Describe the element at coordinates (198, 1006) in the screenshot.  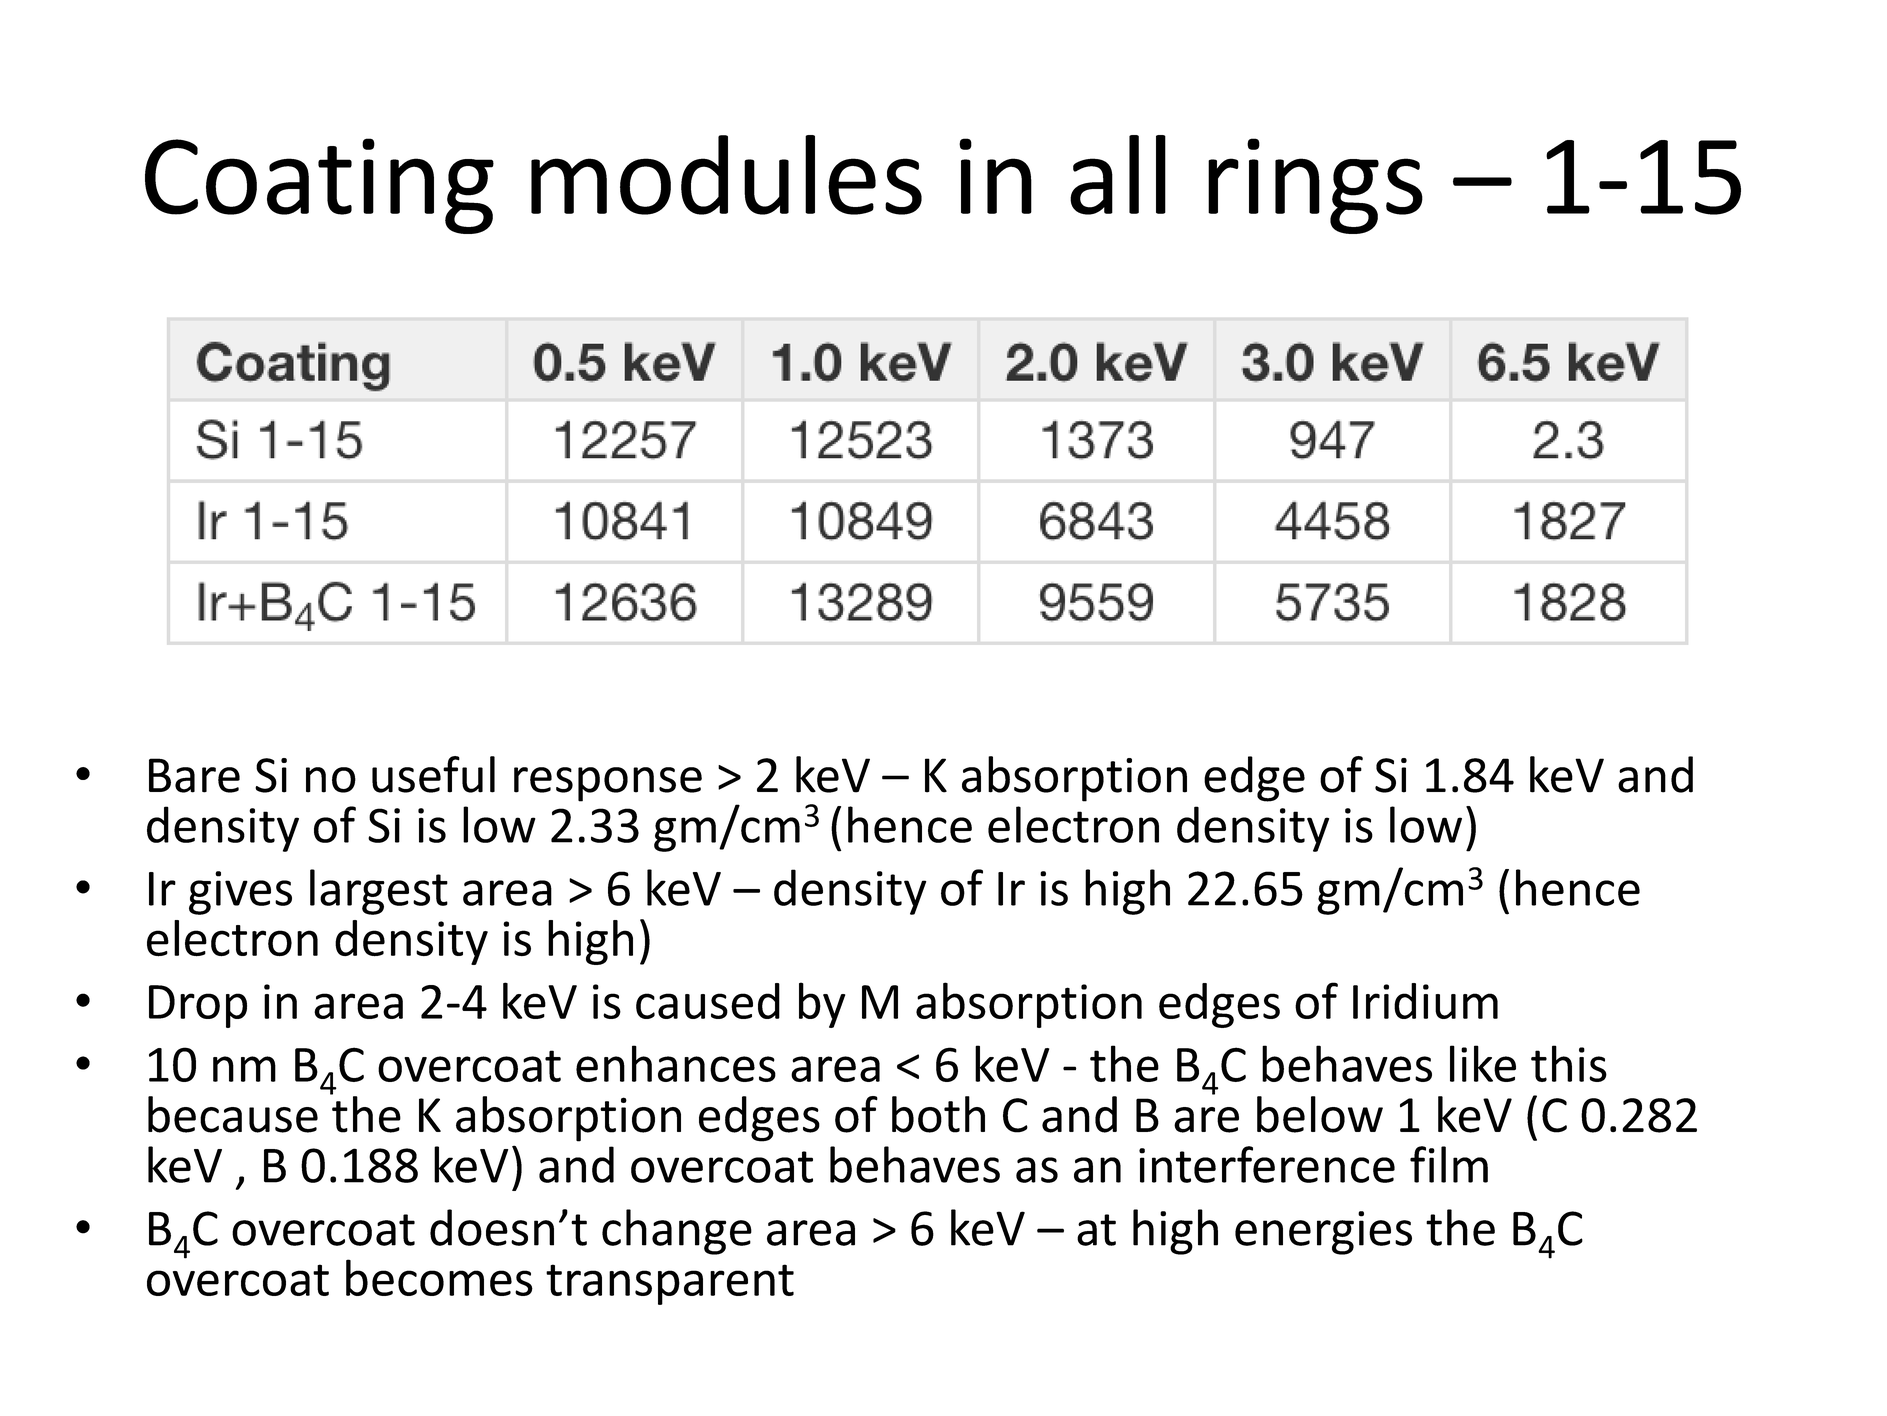
I see `Drop` at that location.
